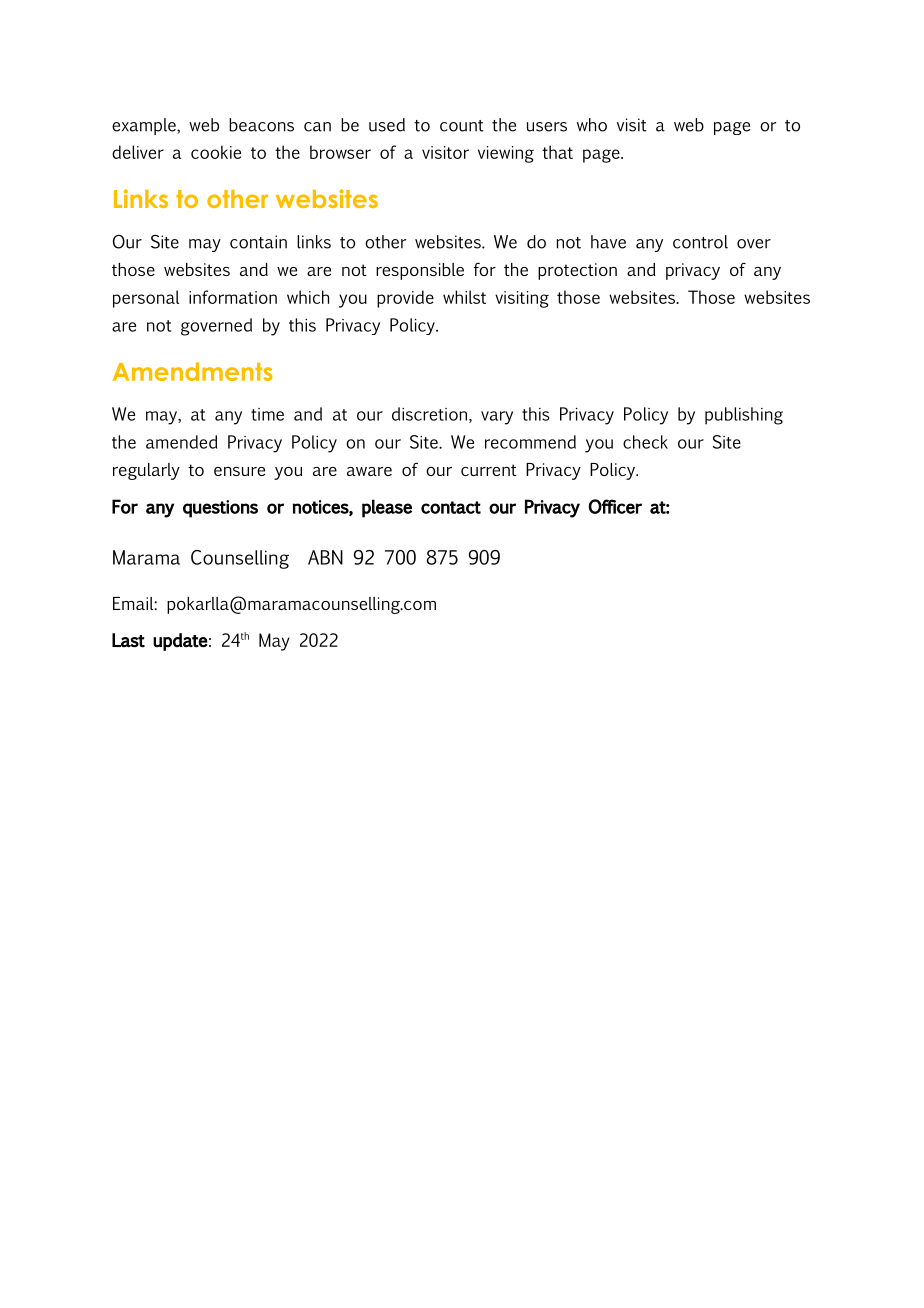  Describe the element at coordinates (592, 125) in the screenshot. I see `who` at that location.
